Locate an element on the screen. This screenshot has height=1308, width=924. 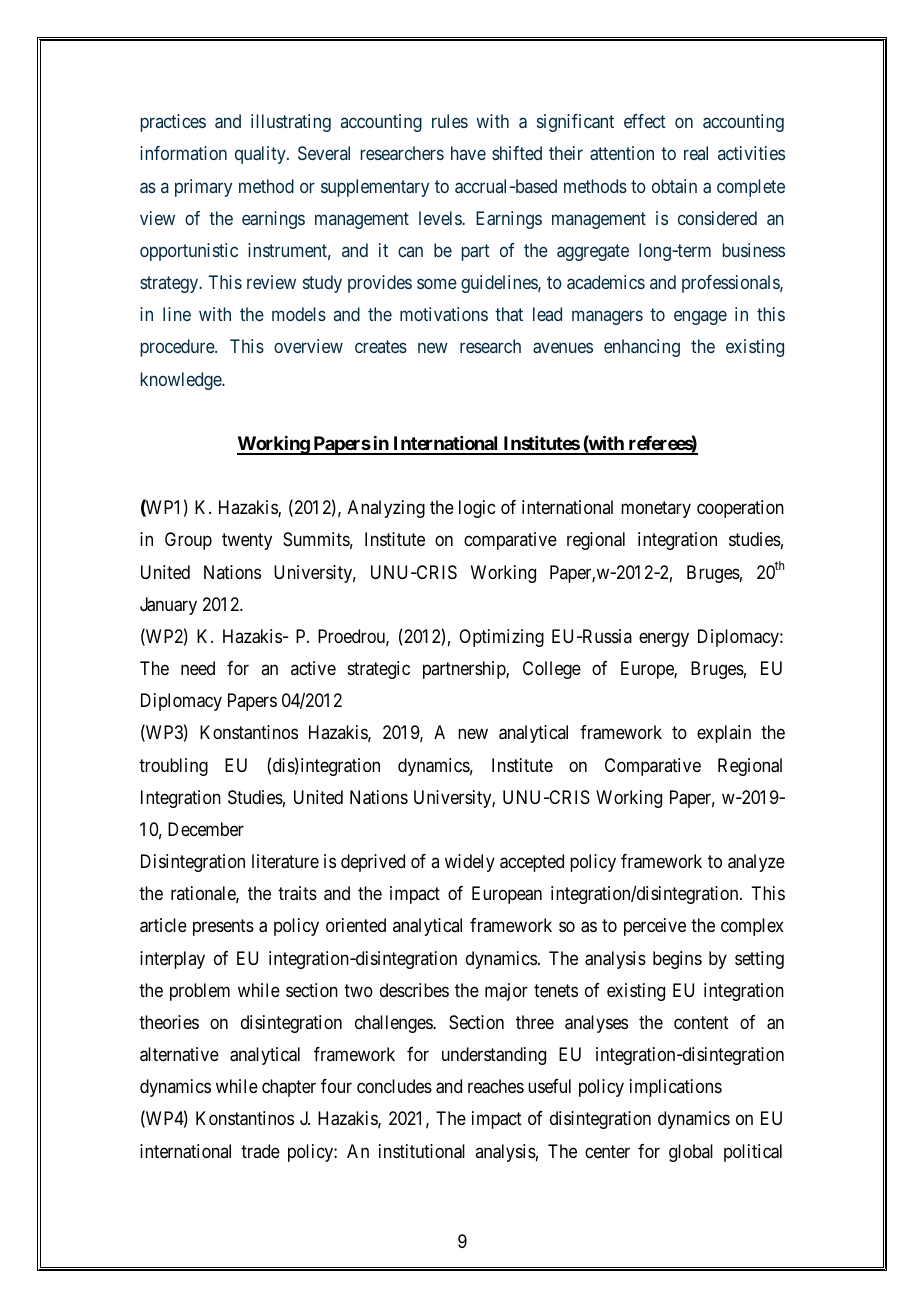
have is located at coordinates (468, 153).
